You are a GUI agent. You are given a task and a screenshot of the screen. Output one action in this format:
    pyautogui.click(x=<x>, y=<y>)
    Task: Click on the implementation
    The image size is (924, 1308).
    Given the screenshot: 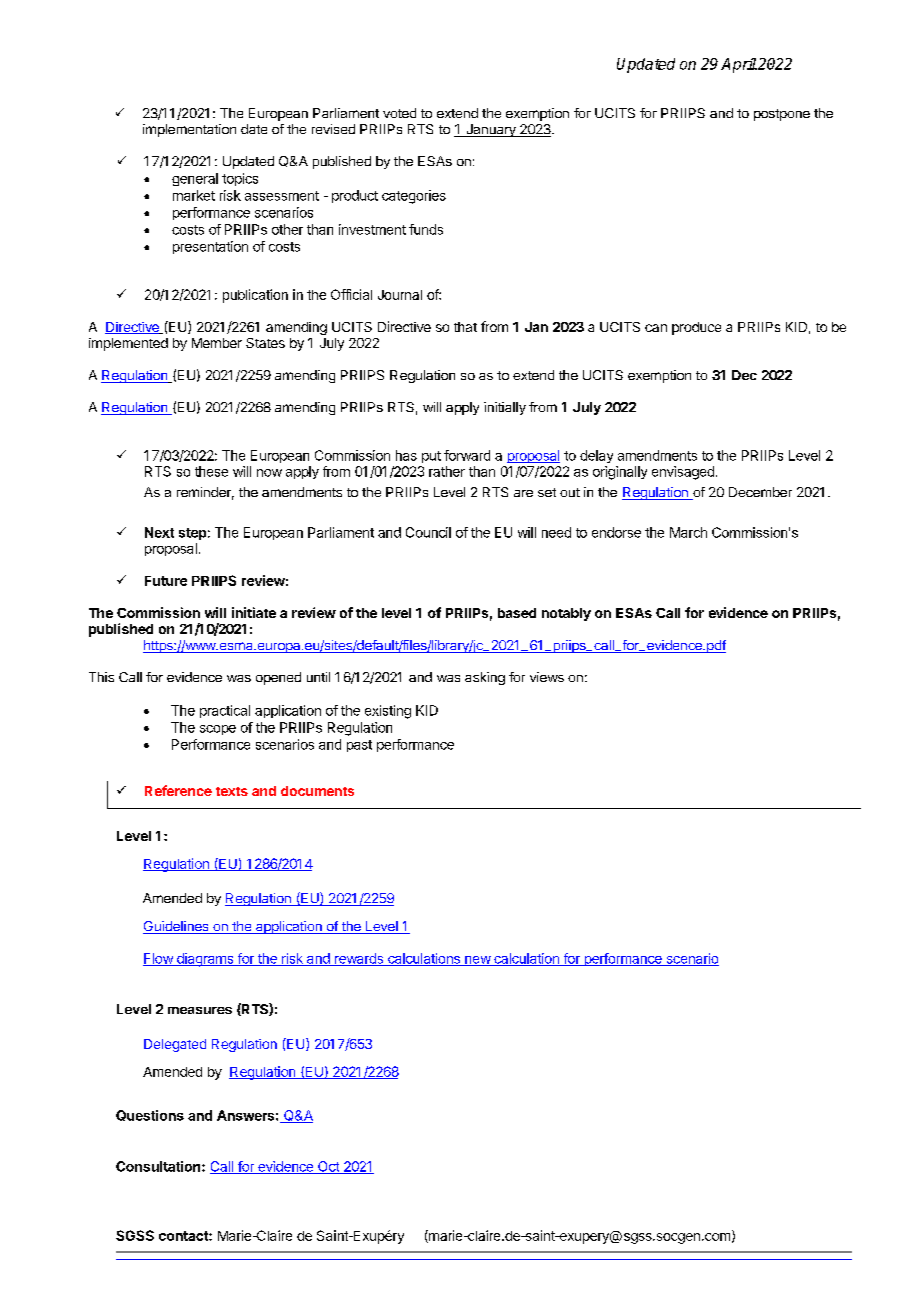 What is the action you would take?
    pyautogui.click(x=189, y=130)
